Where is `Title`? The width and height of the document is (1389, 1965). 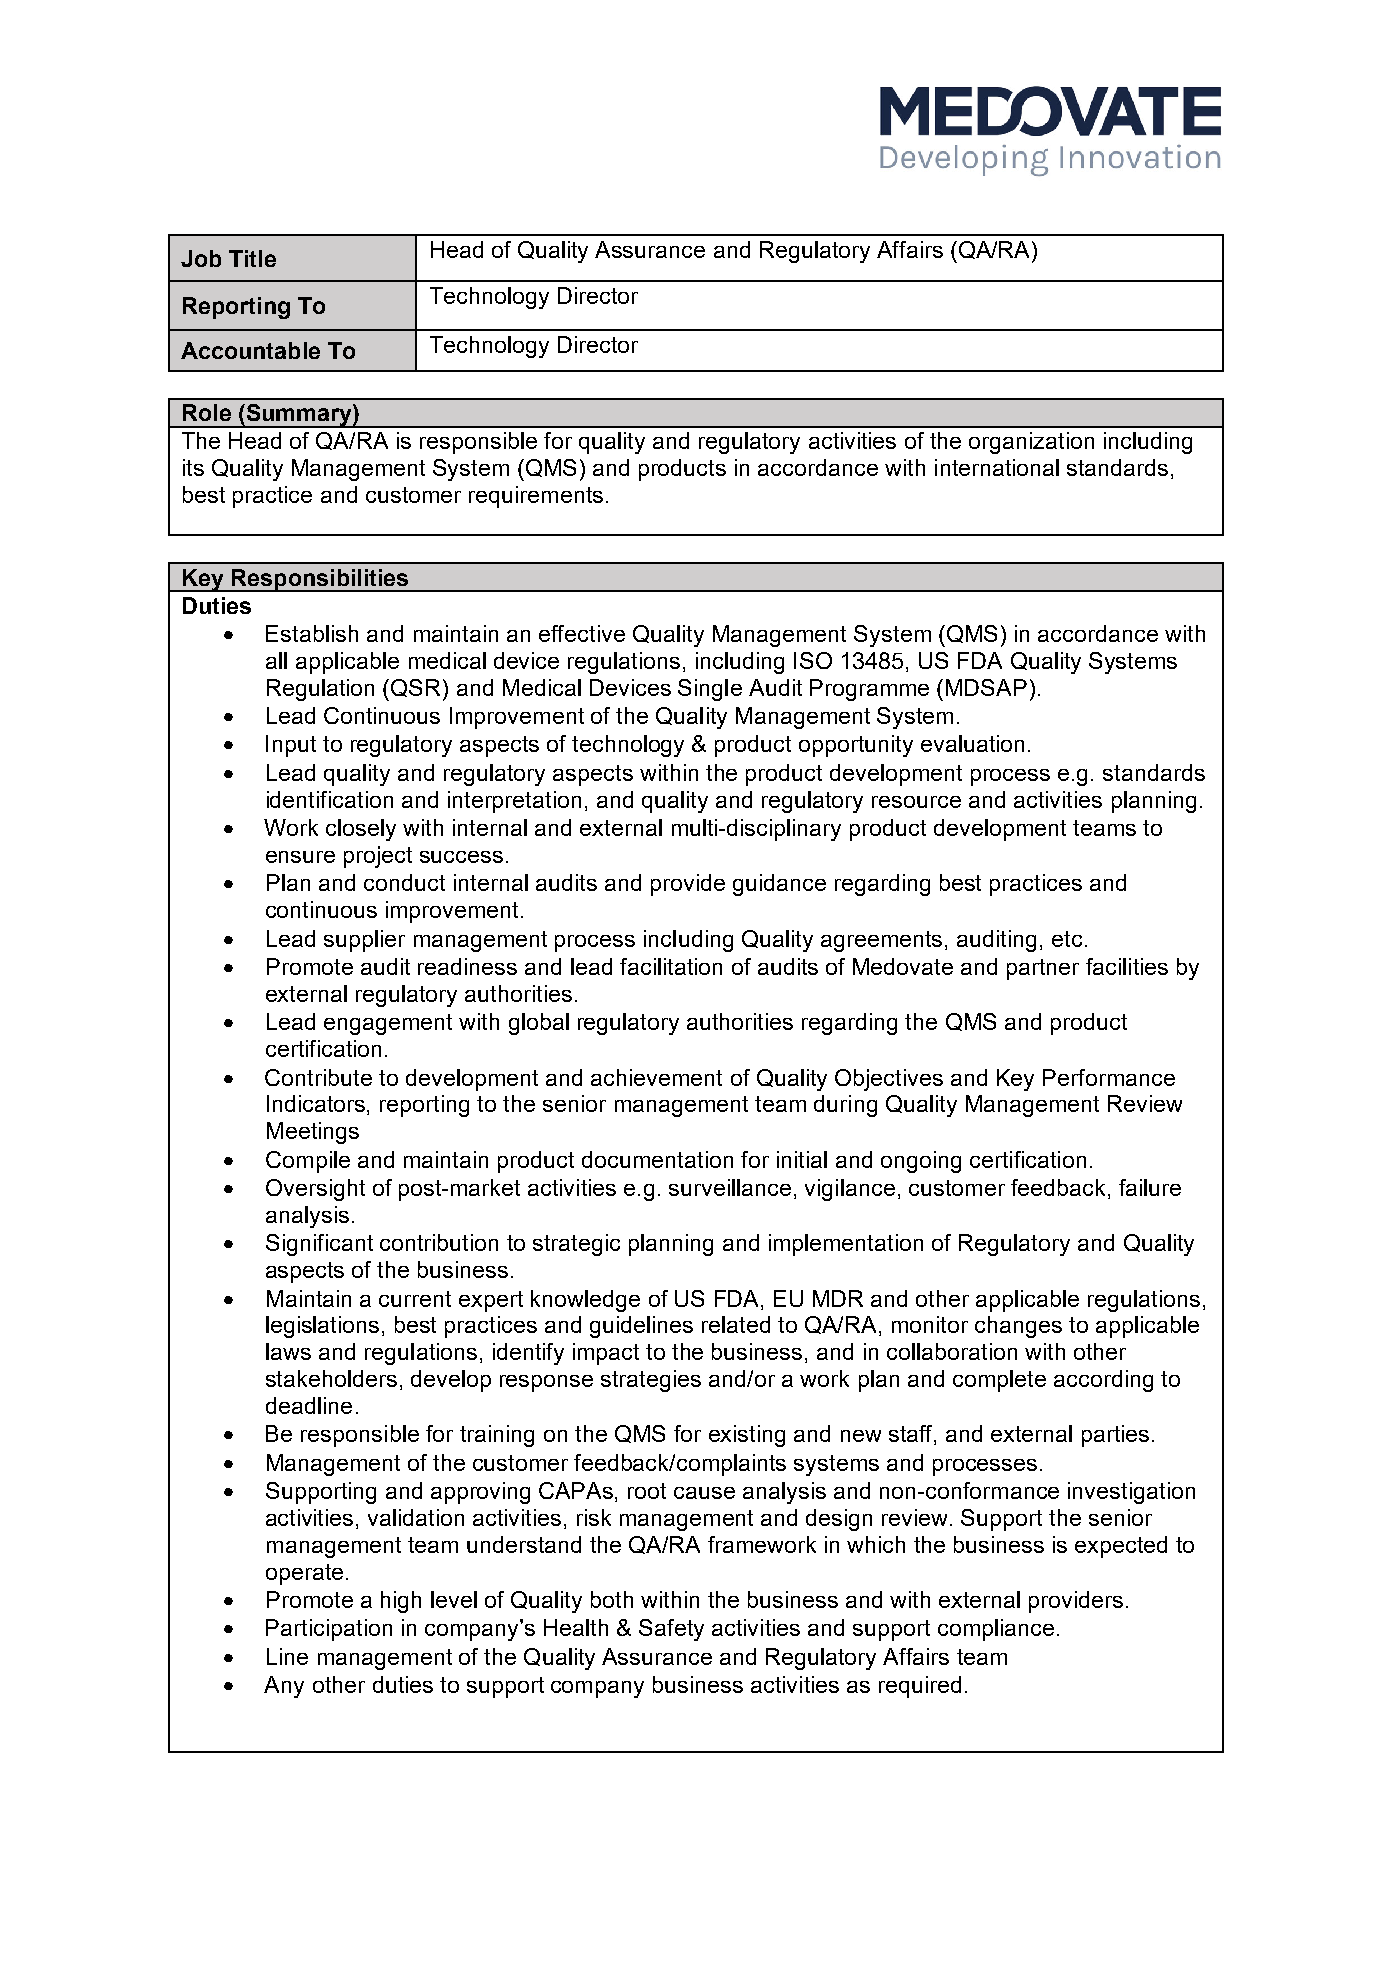 Title is located at coordinates (252, 258).
